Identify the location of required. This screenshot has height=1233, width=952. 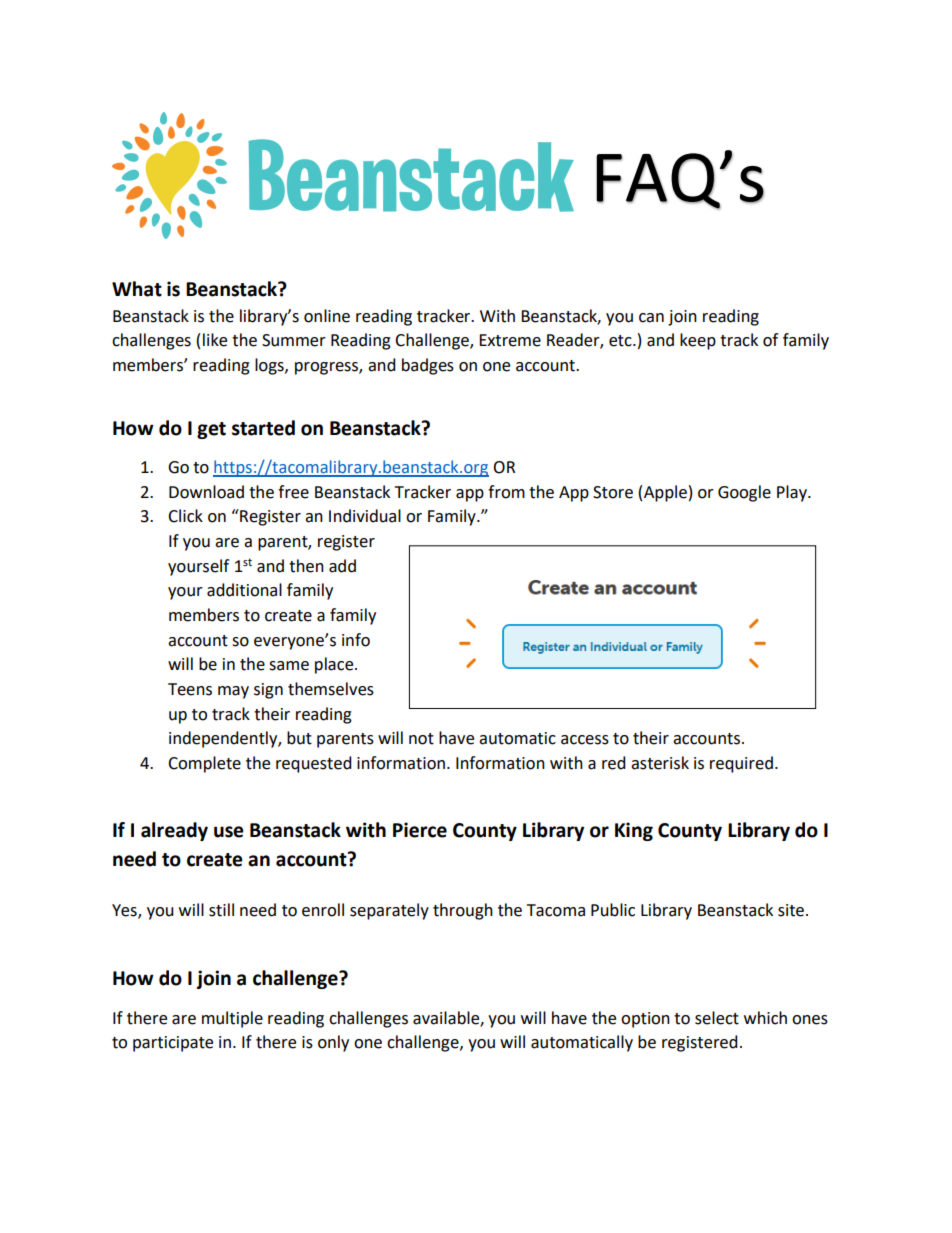
(741, 764).
